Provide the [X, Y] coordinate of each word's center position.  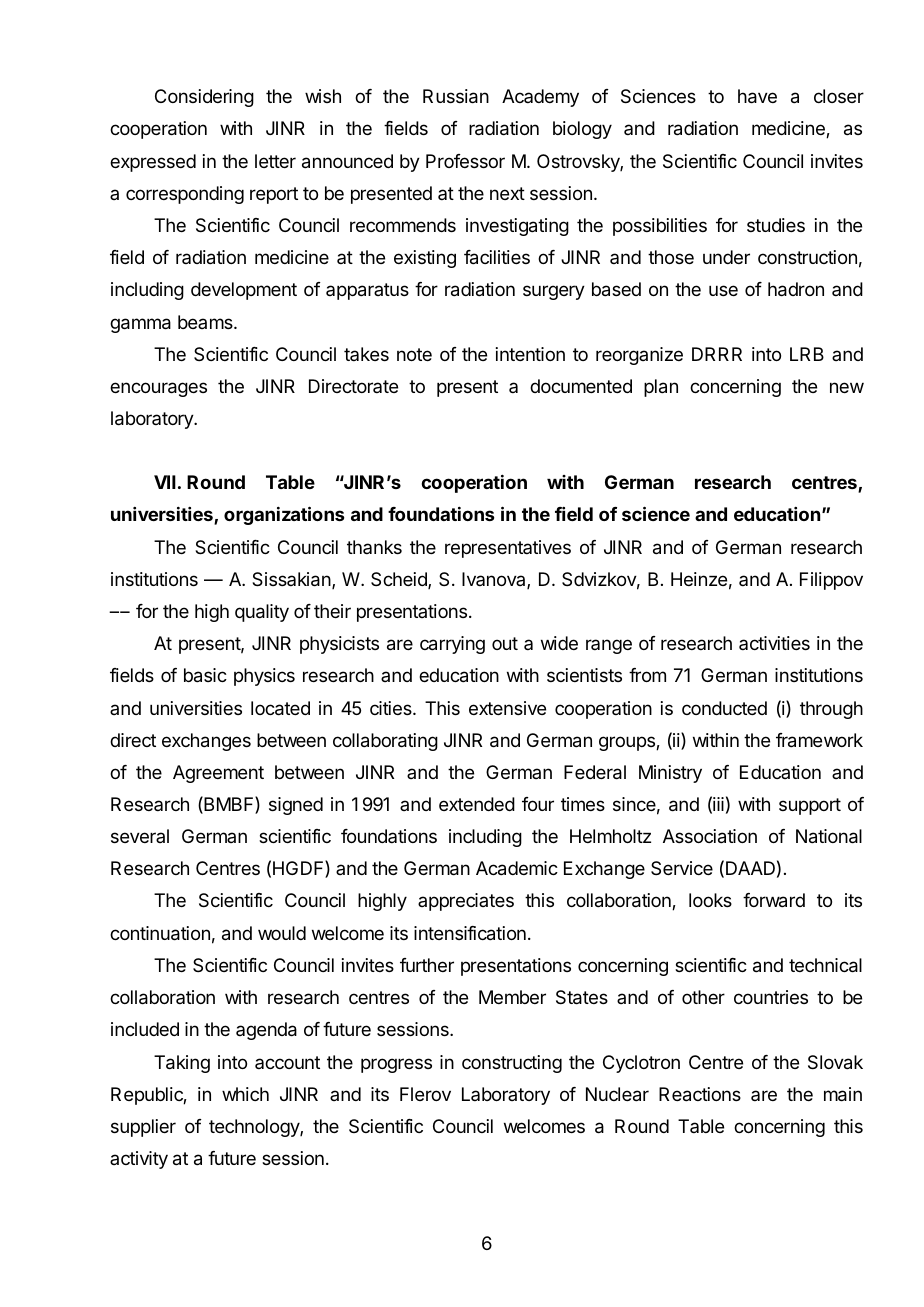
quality [262, 613]
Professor [465, 161]
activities [774, 643]
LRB [807, 354]
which [245, 1094]
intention [530, 354]
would [282, 933]
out [505, 643]
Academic [517, 868]
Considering [204, 98]
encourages [158, 389]
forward [774, 900]
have [757, 96]
